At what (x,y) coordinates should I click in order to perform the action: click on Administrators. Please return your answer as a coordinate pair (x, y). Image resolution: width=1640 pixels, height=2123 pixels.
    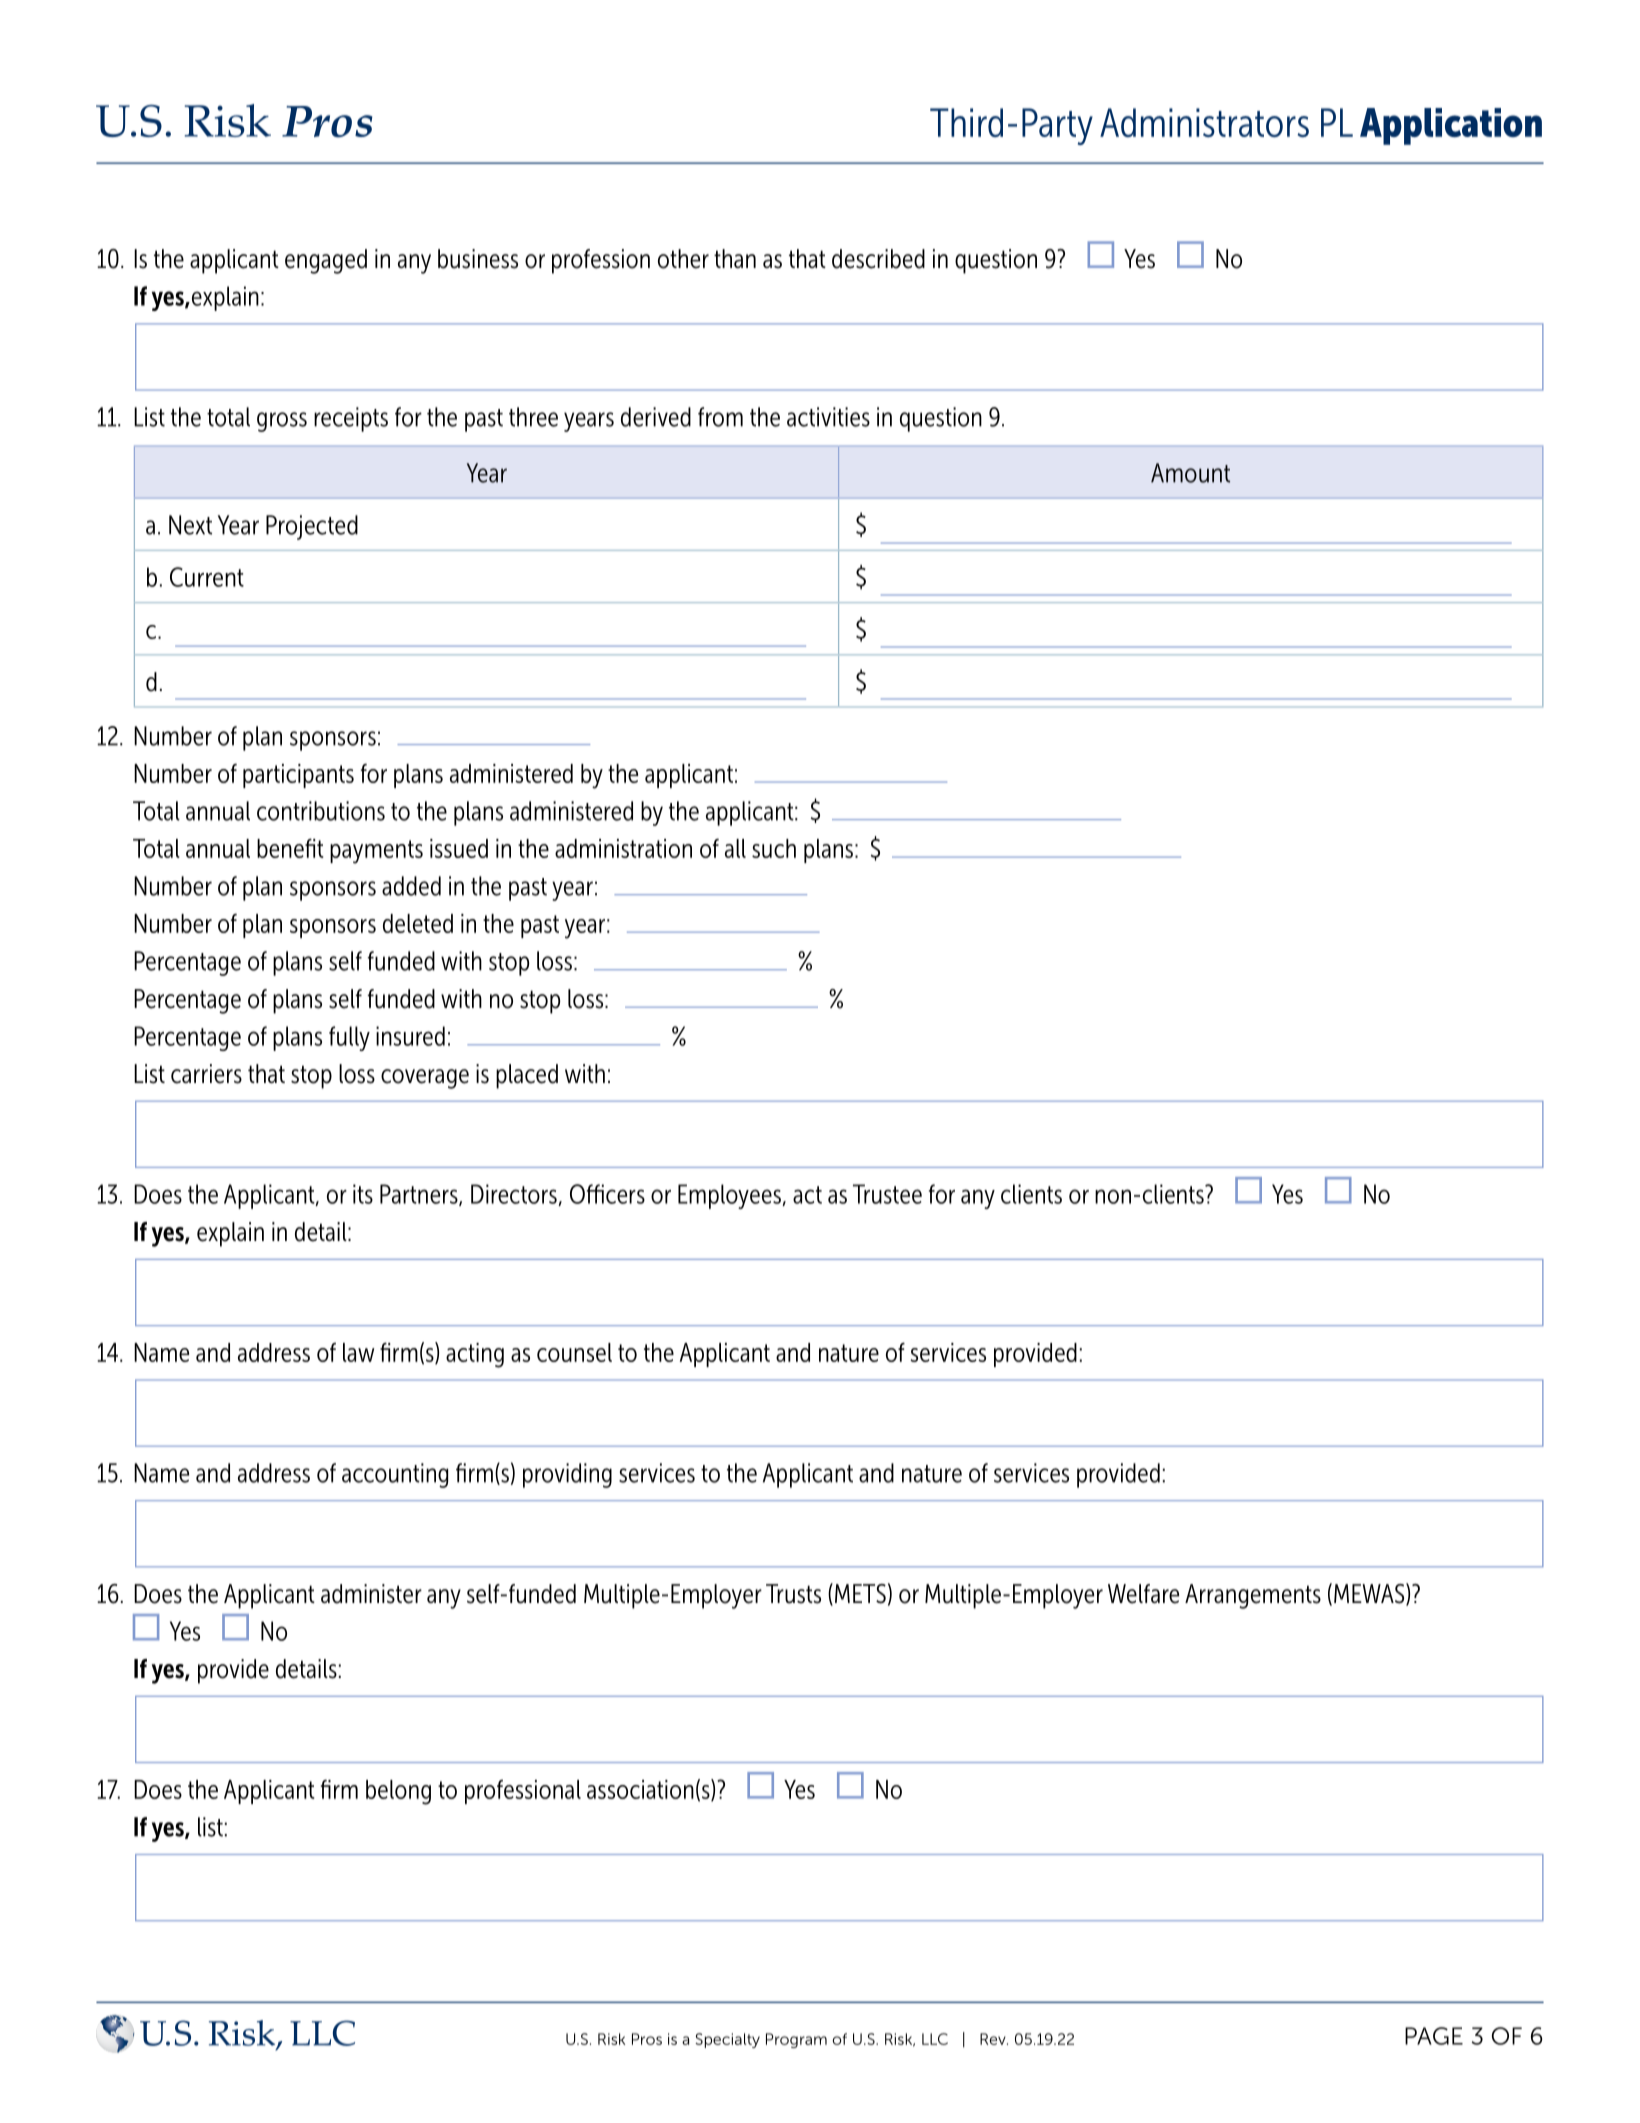
    Looking at the image, I should click on (1204, 122).
